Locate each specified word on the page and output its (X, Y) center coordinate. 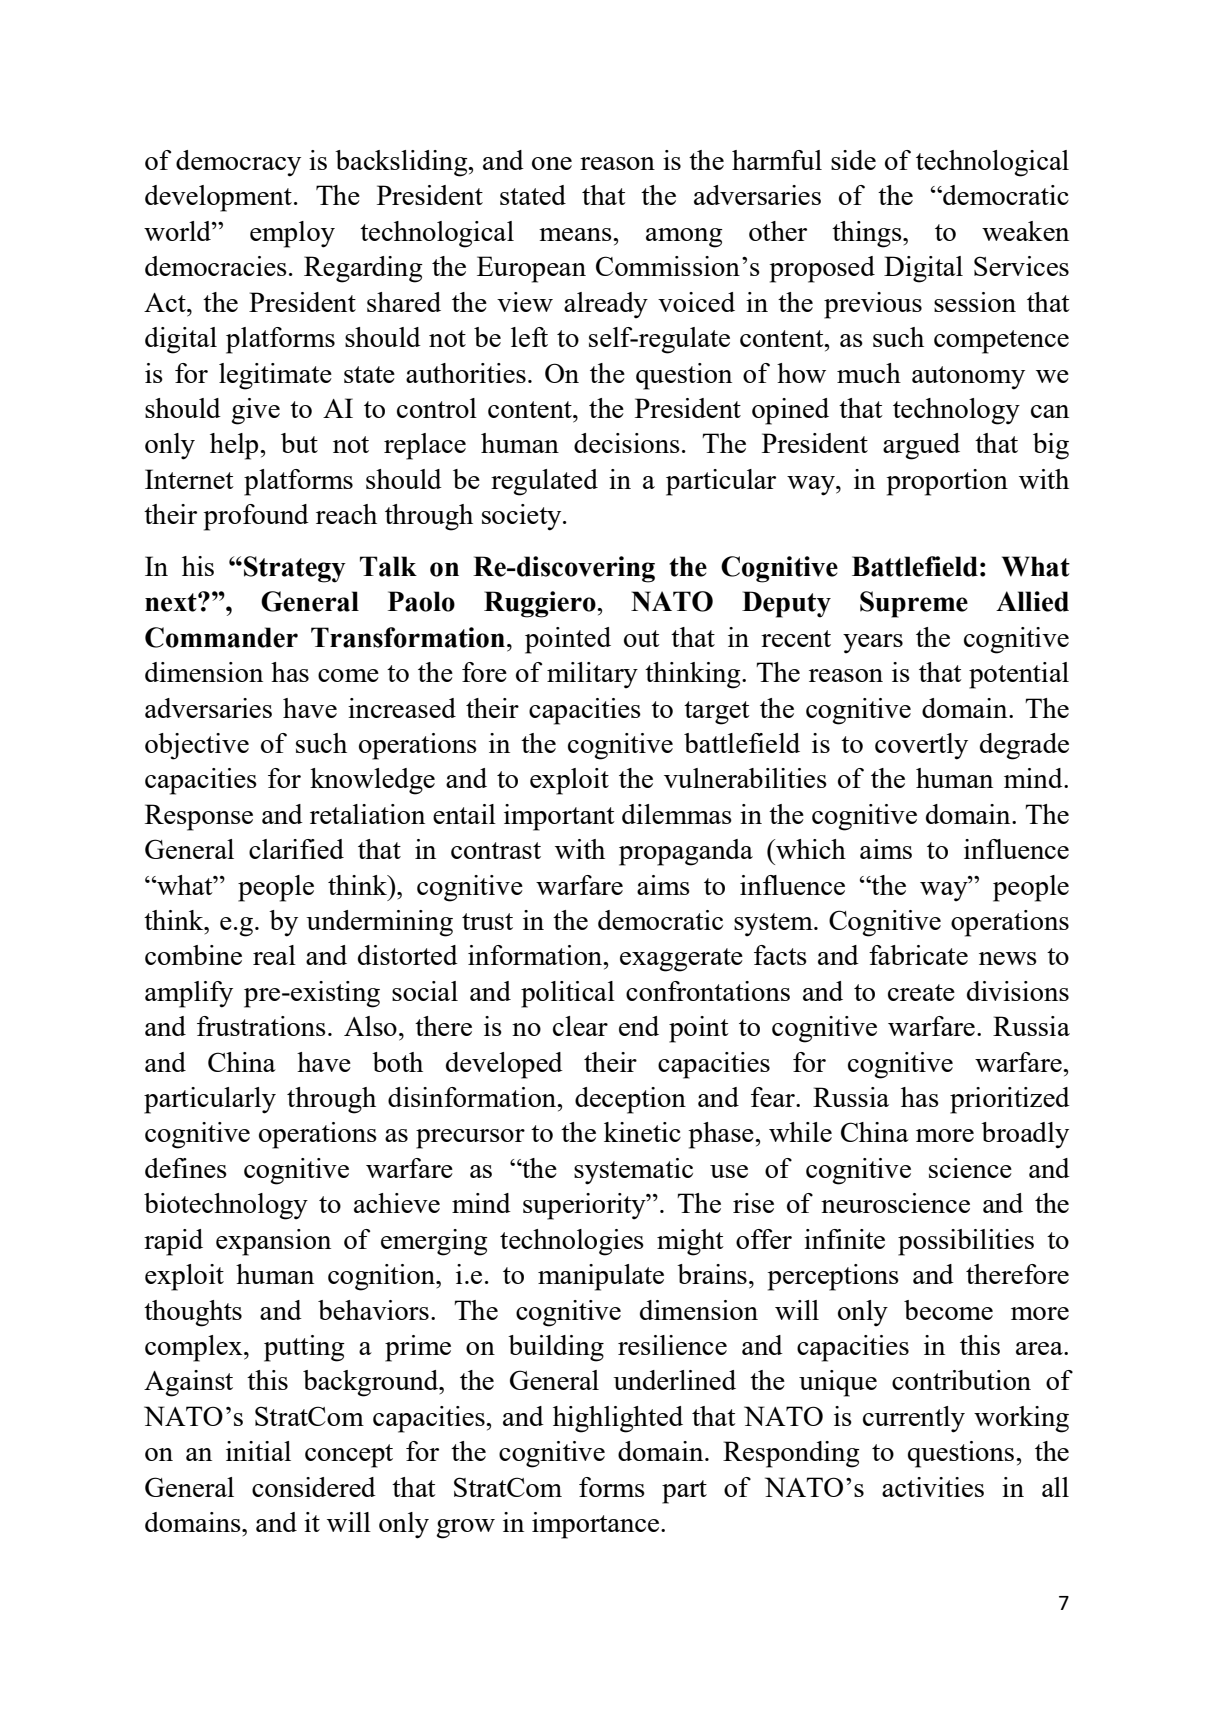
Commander (221, 637)
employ (292, 234)
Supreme (914, 604)
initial (258, 1451)
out (642, 638)
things (868, 234)
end (639, 1026)
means (576, 234)
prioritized (1010, 1100)
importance (595, 1525)
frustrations (261, 1026)
